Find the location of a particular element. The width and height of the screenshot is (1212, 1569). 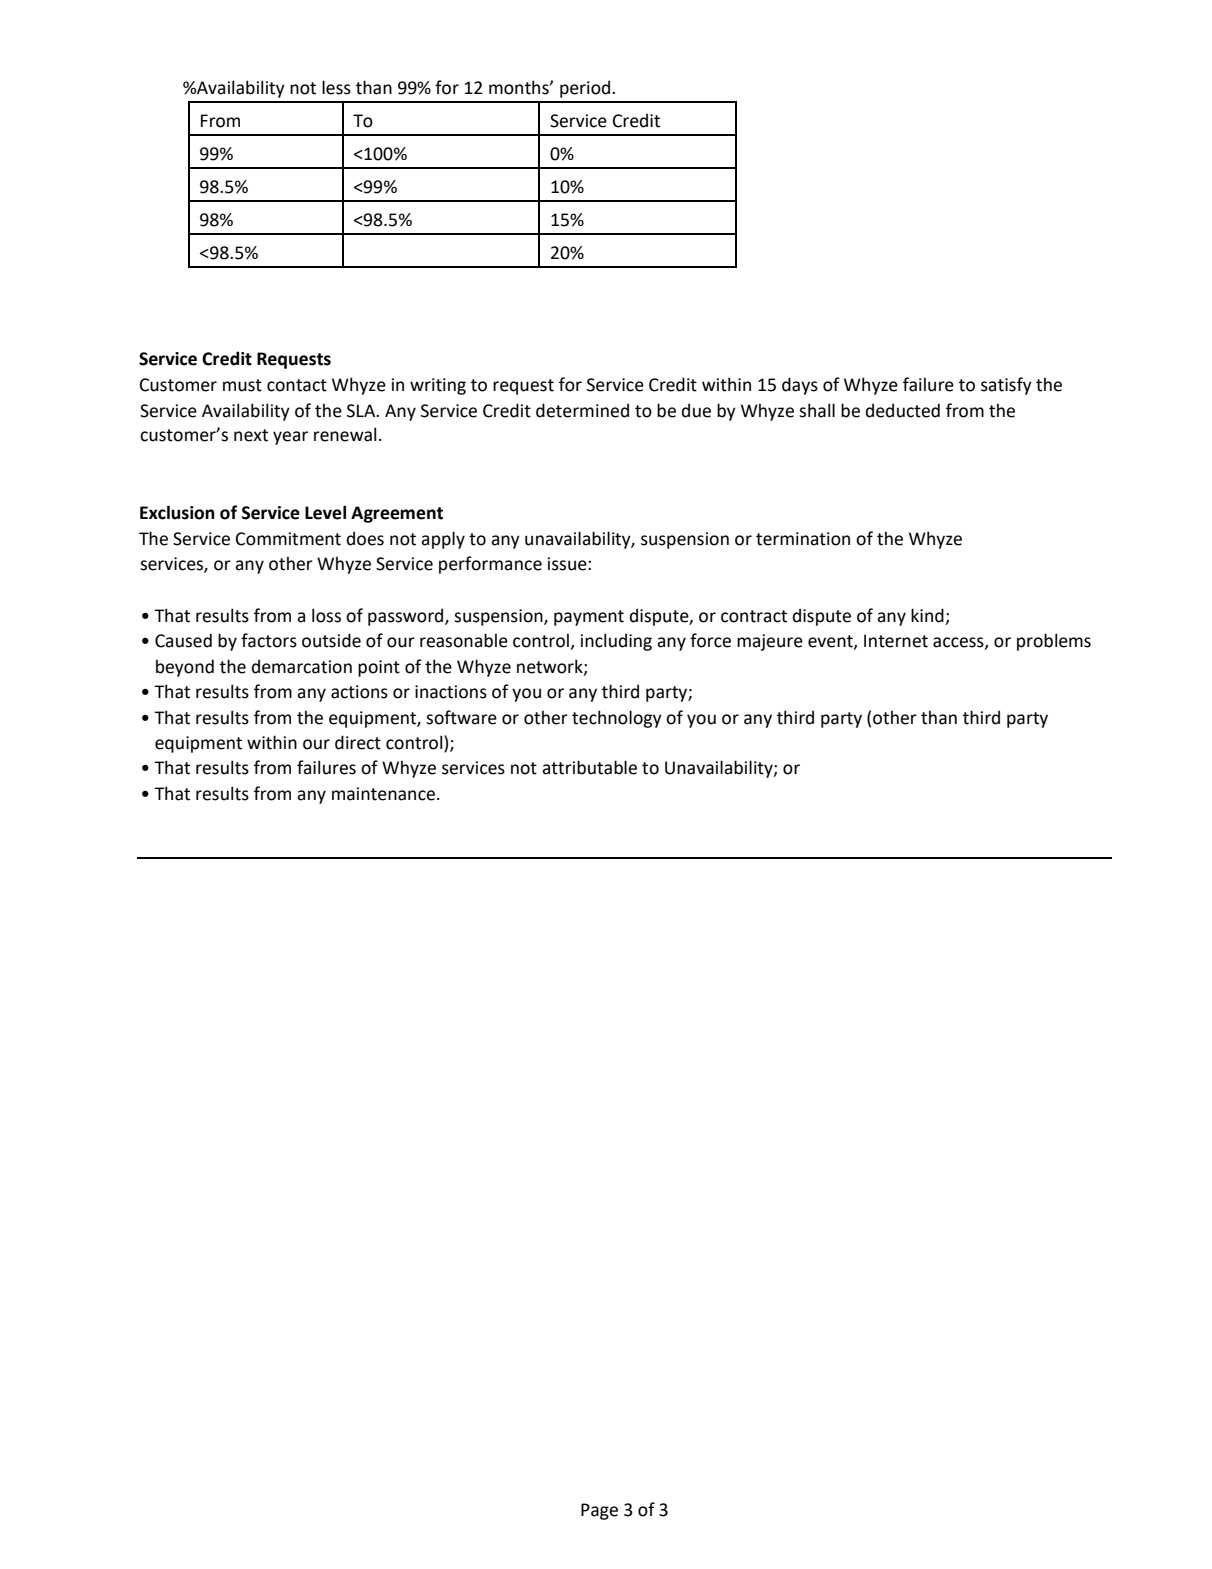

attributable is located at coordinates (589, 767).
